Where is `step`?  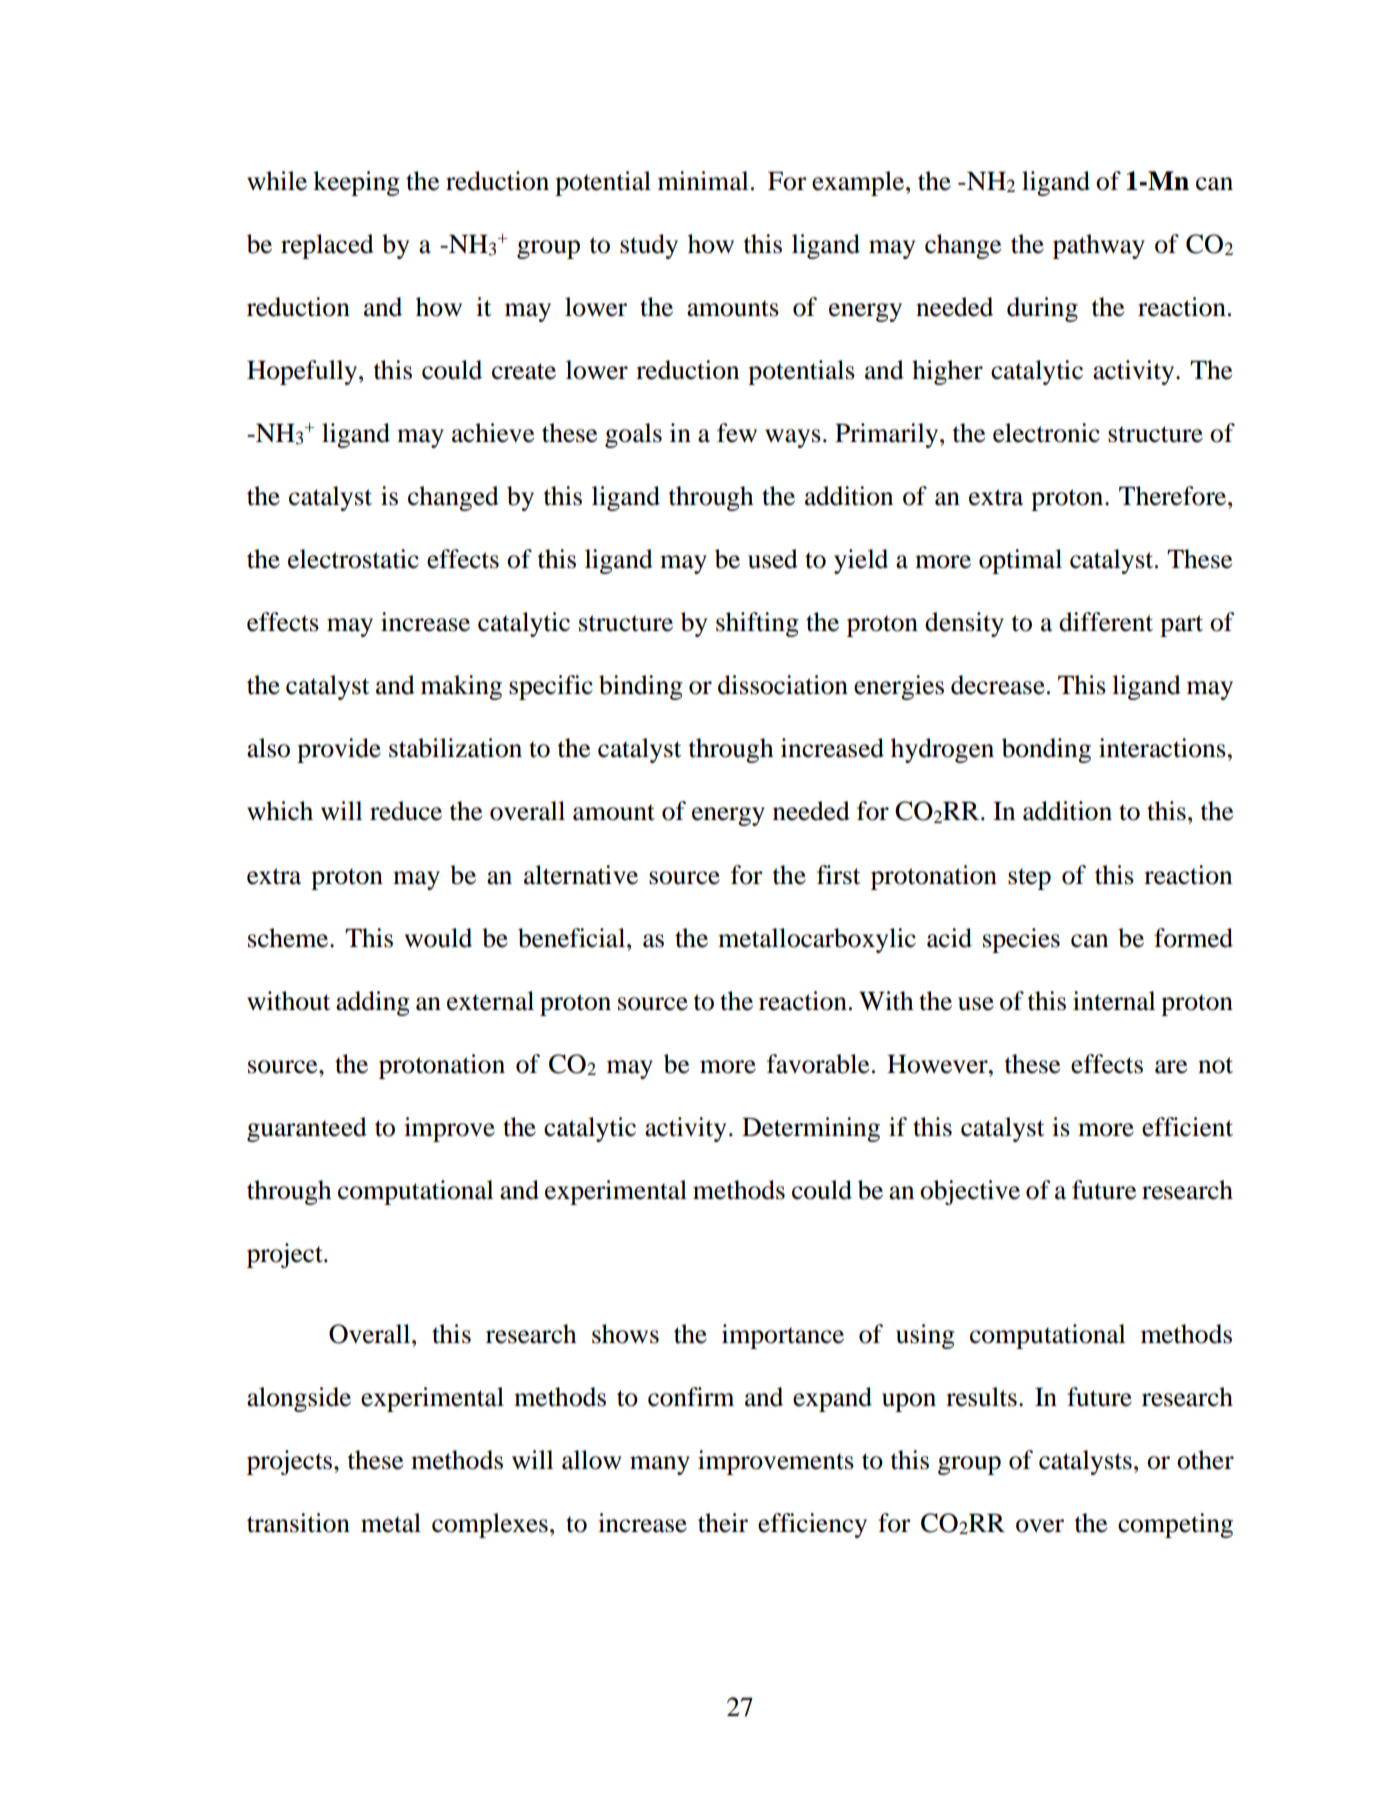 step is located at coordinates (1029, 879).
